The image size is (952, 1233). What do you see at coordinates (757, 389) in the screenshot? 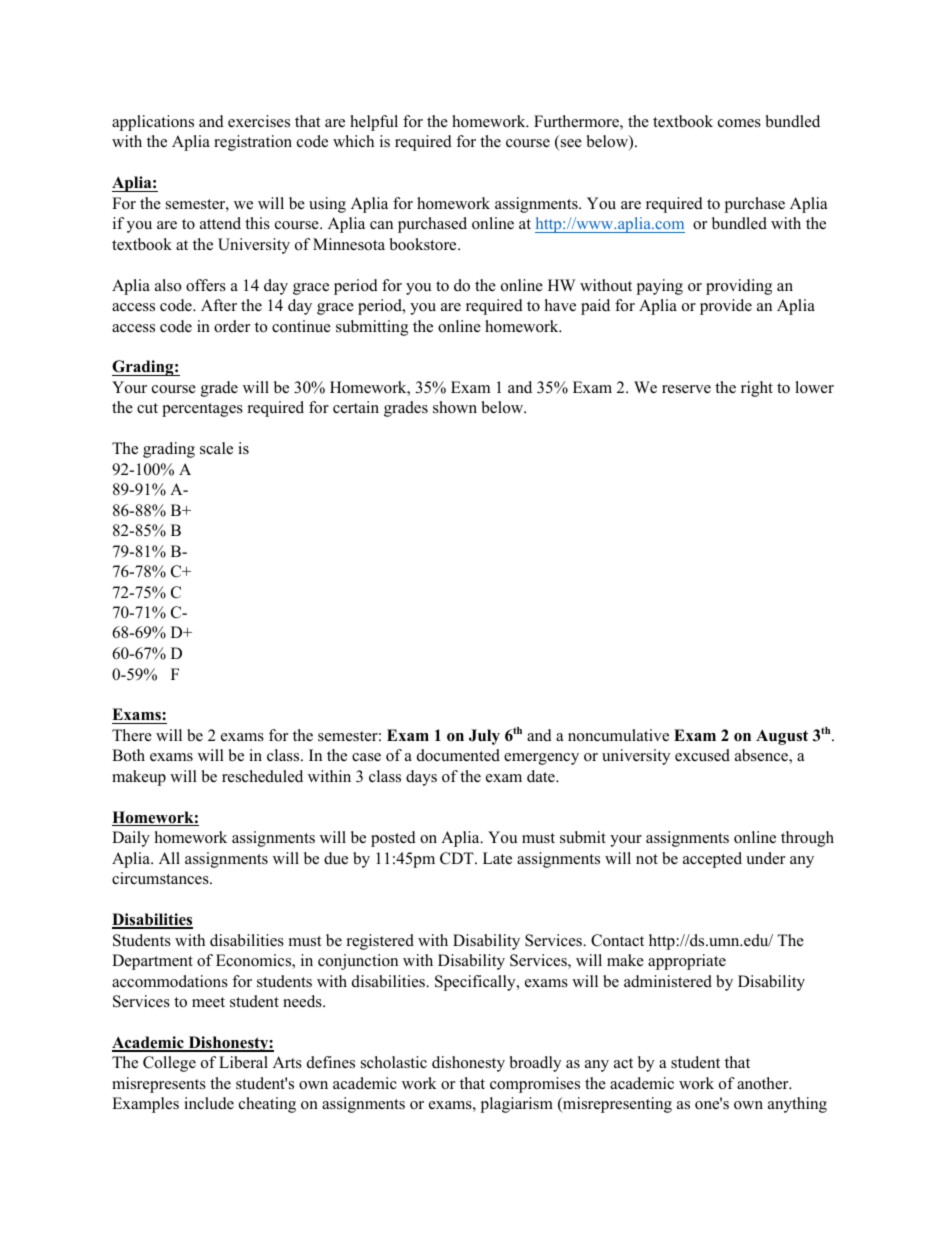
I see `right` at bounding box center [757, 389].
